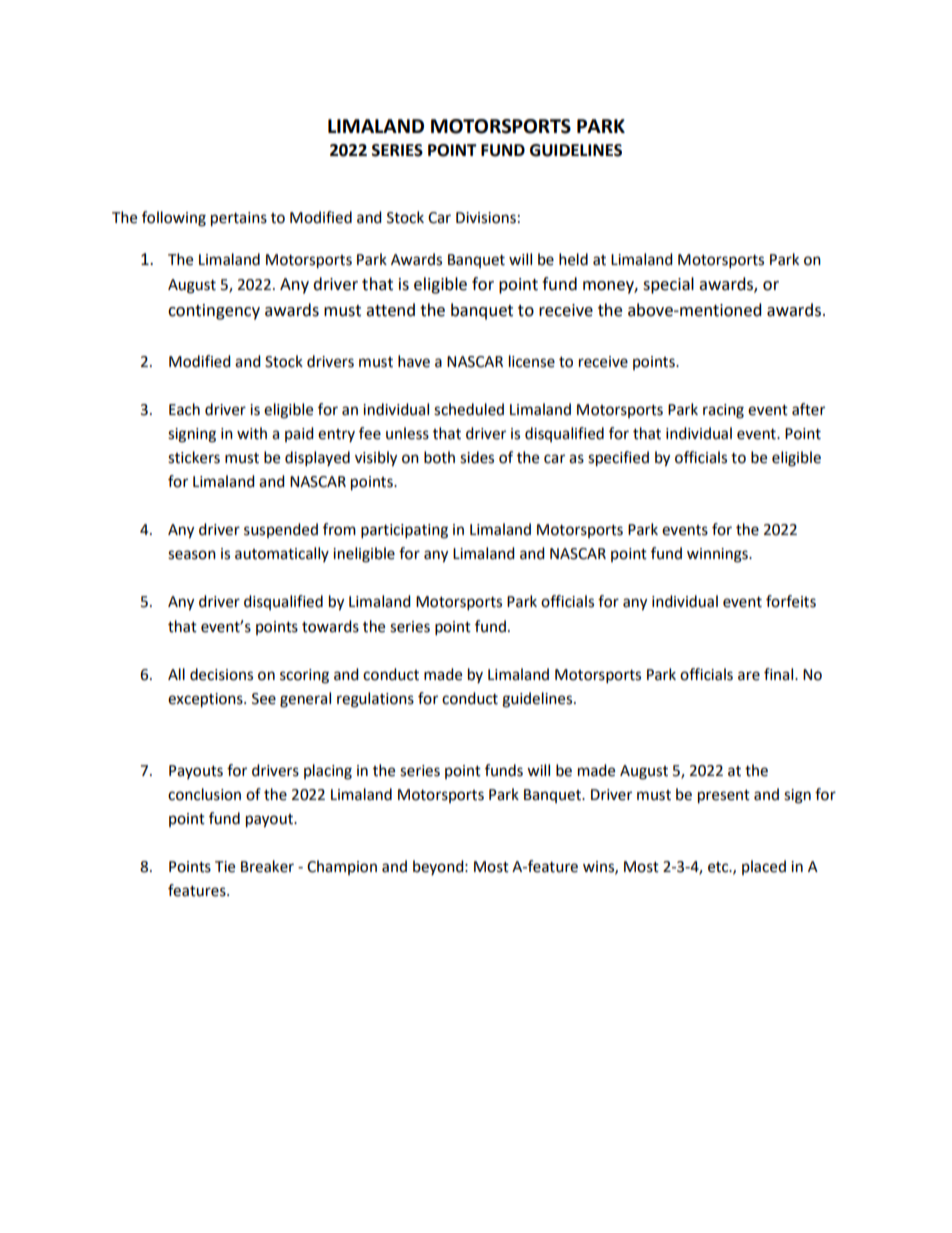 Image resolution: width=952 pixels, height=1233 pixels. I want to click on pertains, so click(239, 219).
